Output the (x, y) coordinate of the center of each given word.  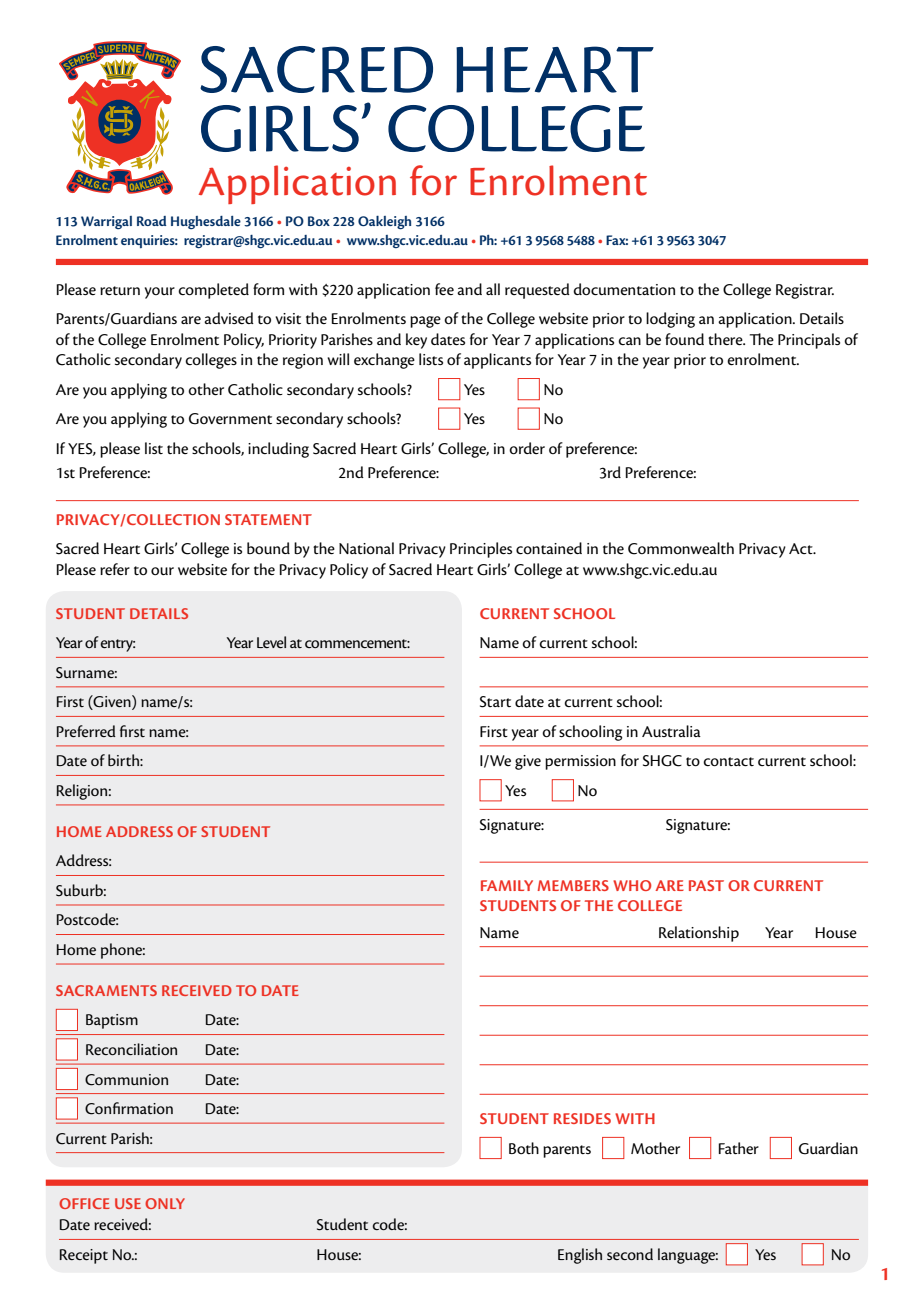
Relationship (699, 934)
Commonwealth (681, 548)
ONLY (165, 1203)
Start (495, 702)
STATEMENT (268, 519)
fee (444, 289)
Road (151, 221)
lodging (670, 320)
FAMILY (507, 885)
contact (728, 762)
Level (271, 642)
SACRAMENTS (106, 990)
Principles (481, 550)
